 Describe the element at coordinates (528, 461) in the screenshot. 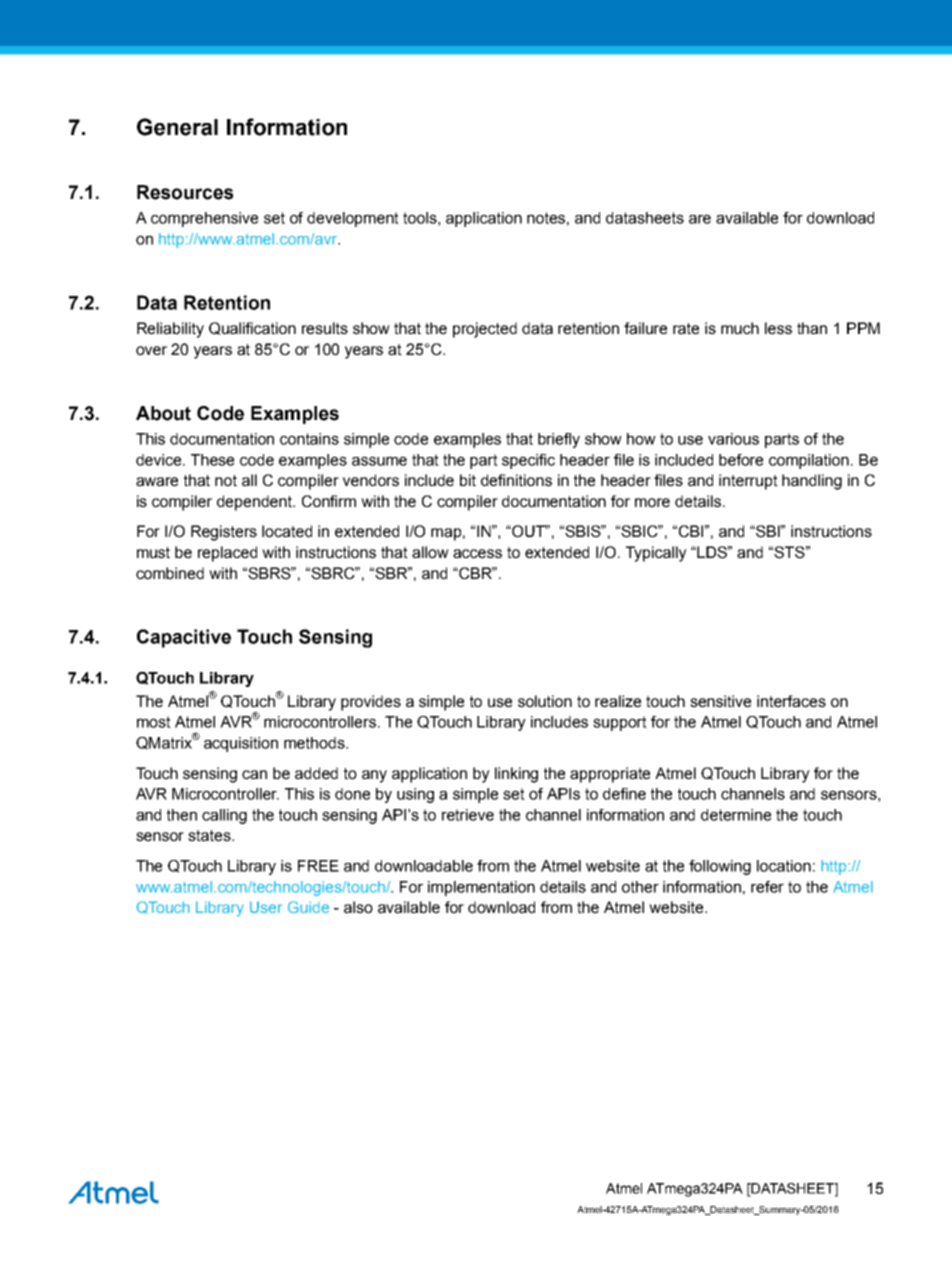

I see `specific` at that location.
